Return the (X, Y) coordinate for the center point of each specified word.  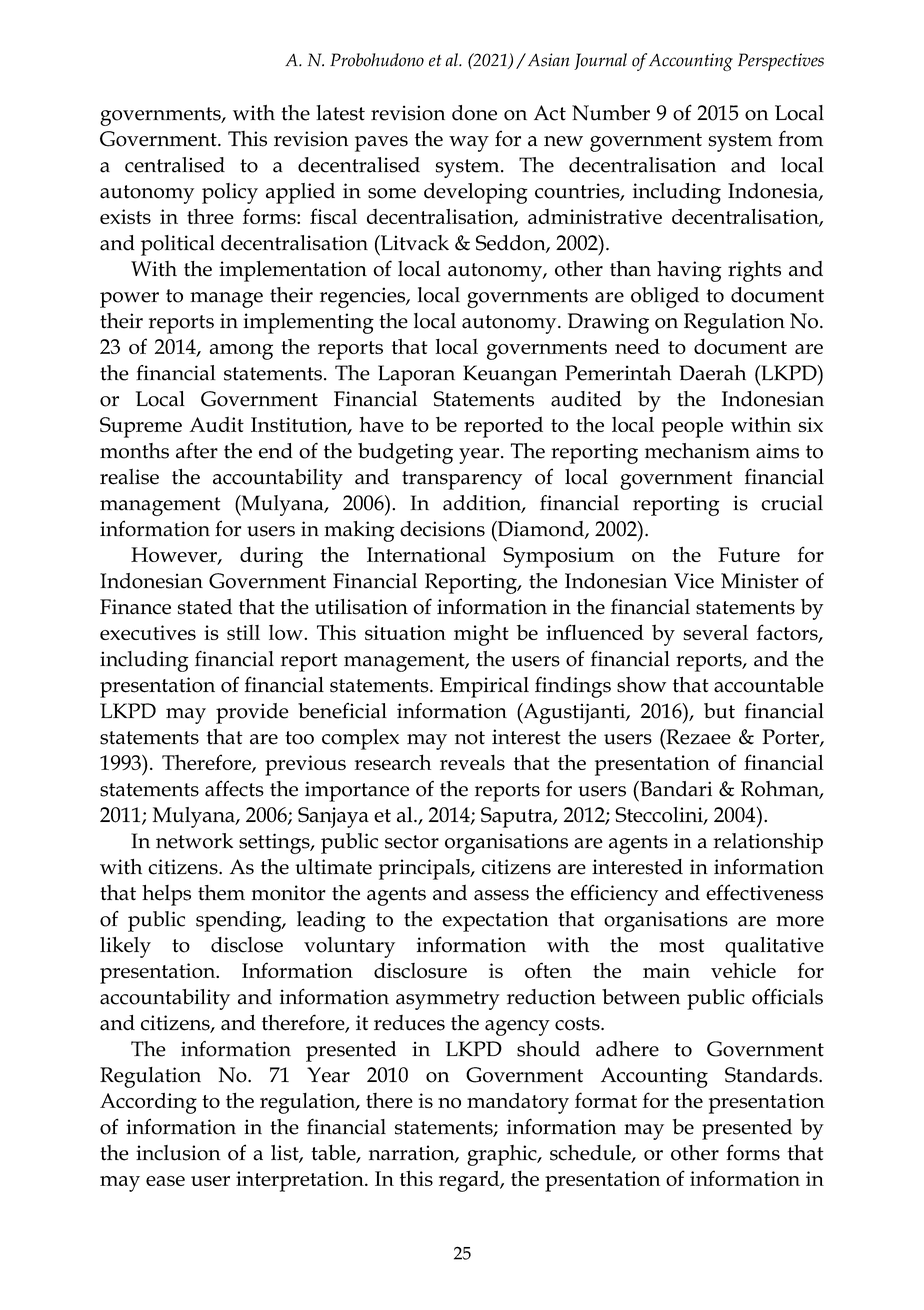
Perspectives (781, 62)
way (469, 144)
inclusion (178, 1153)
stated (205, 606)
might (481, 635)
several (716, 632)
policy (230, 193)
